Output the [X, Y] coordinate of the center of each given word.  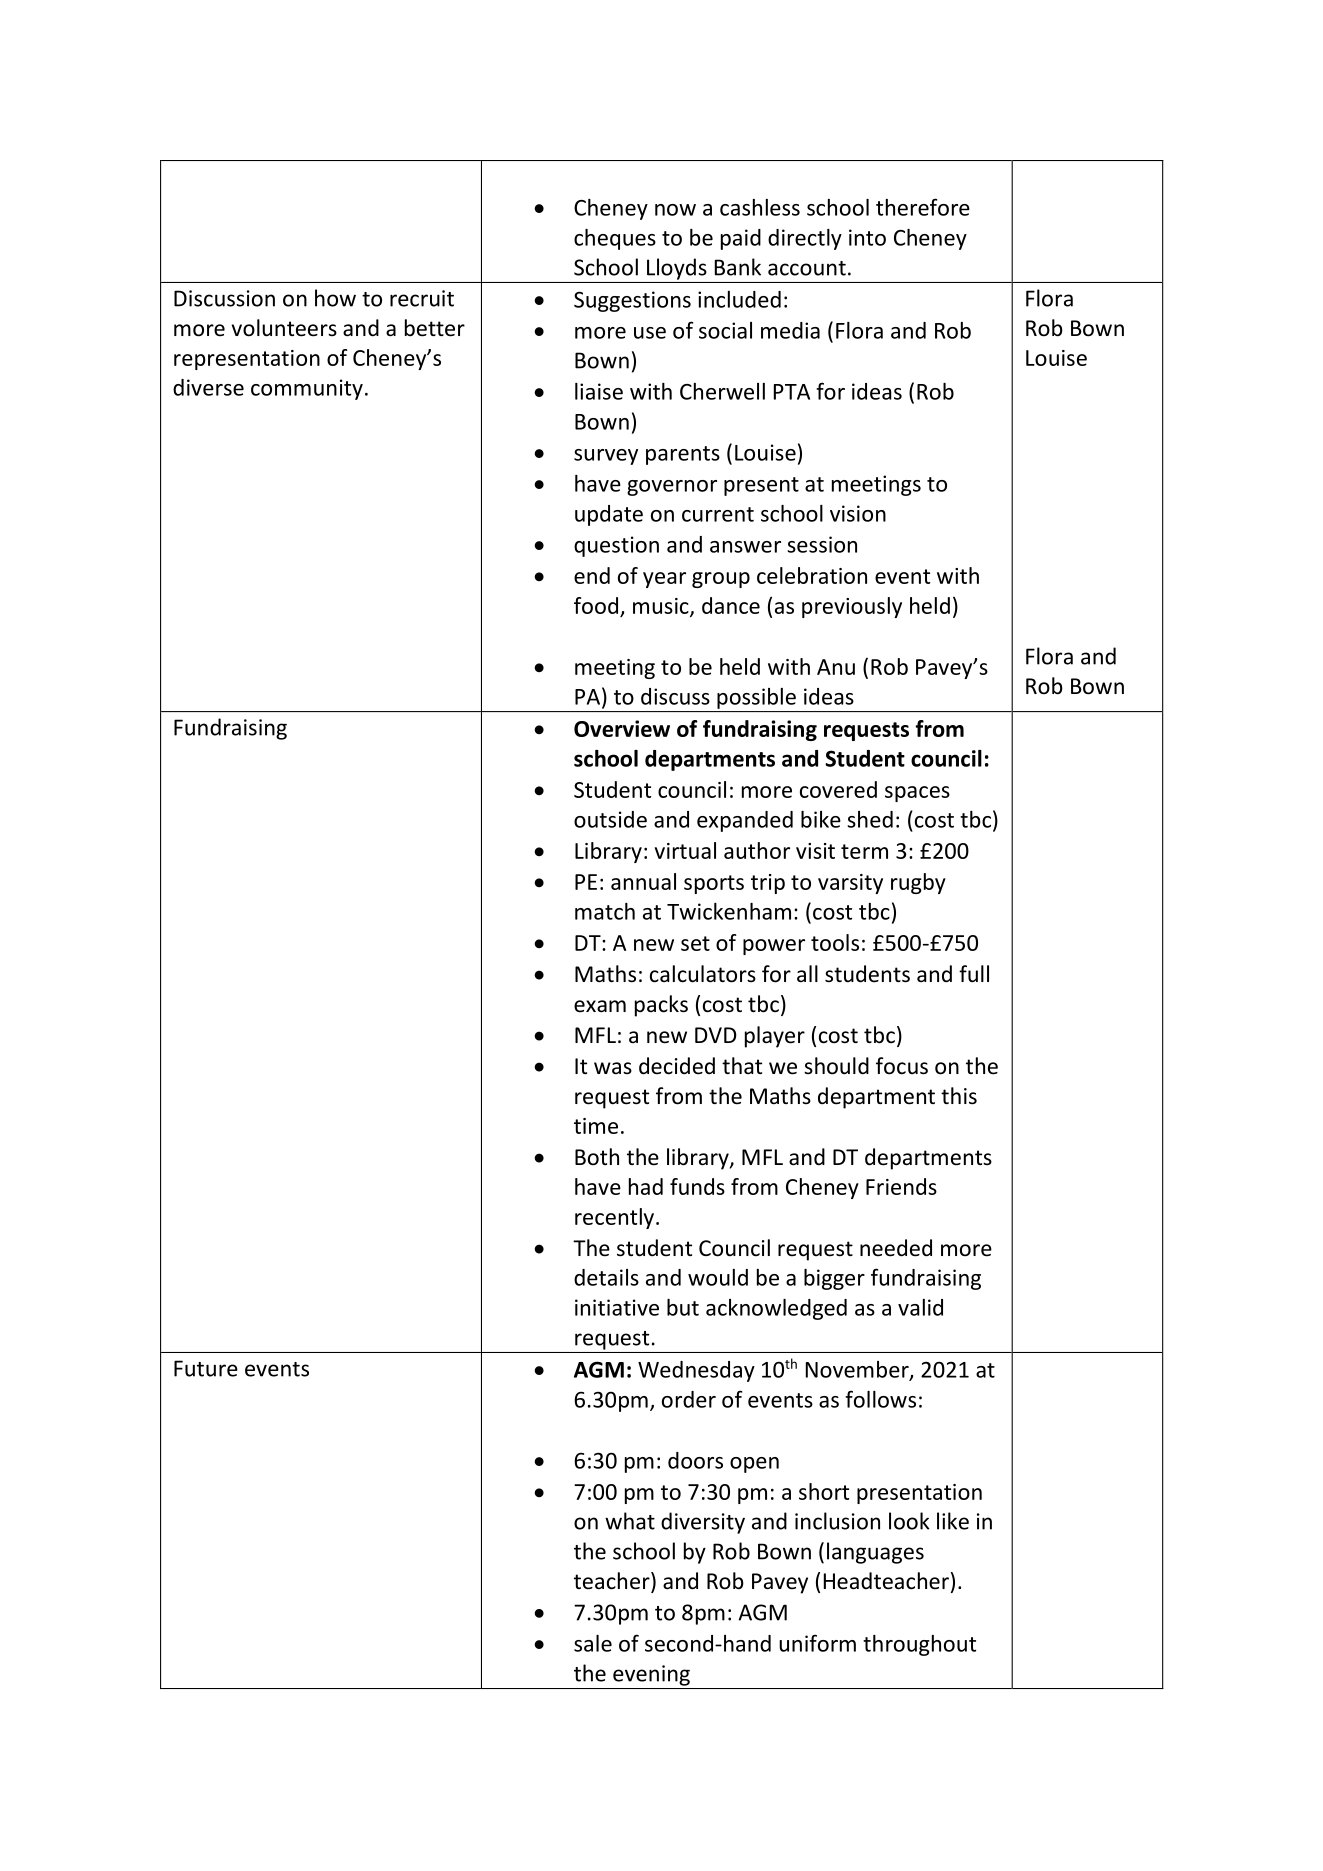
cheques [615, 239]
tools [835, 942]
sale [593, 1643]
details [606, 1277]
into [867, 237]
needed [896, 1248]
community [307, 389]
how [335, 298]
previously [852, 607]
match [605, 911]
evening [651, 1675]
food [596, 605]
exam [600, 1006]
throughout [919, 1645]
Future [206, 1368]
